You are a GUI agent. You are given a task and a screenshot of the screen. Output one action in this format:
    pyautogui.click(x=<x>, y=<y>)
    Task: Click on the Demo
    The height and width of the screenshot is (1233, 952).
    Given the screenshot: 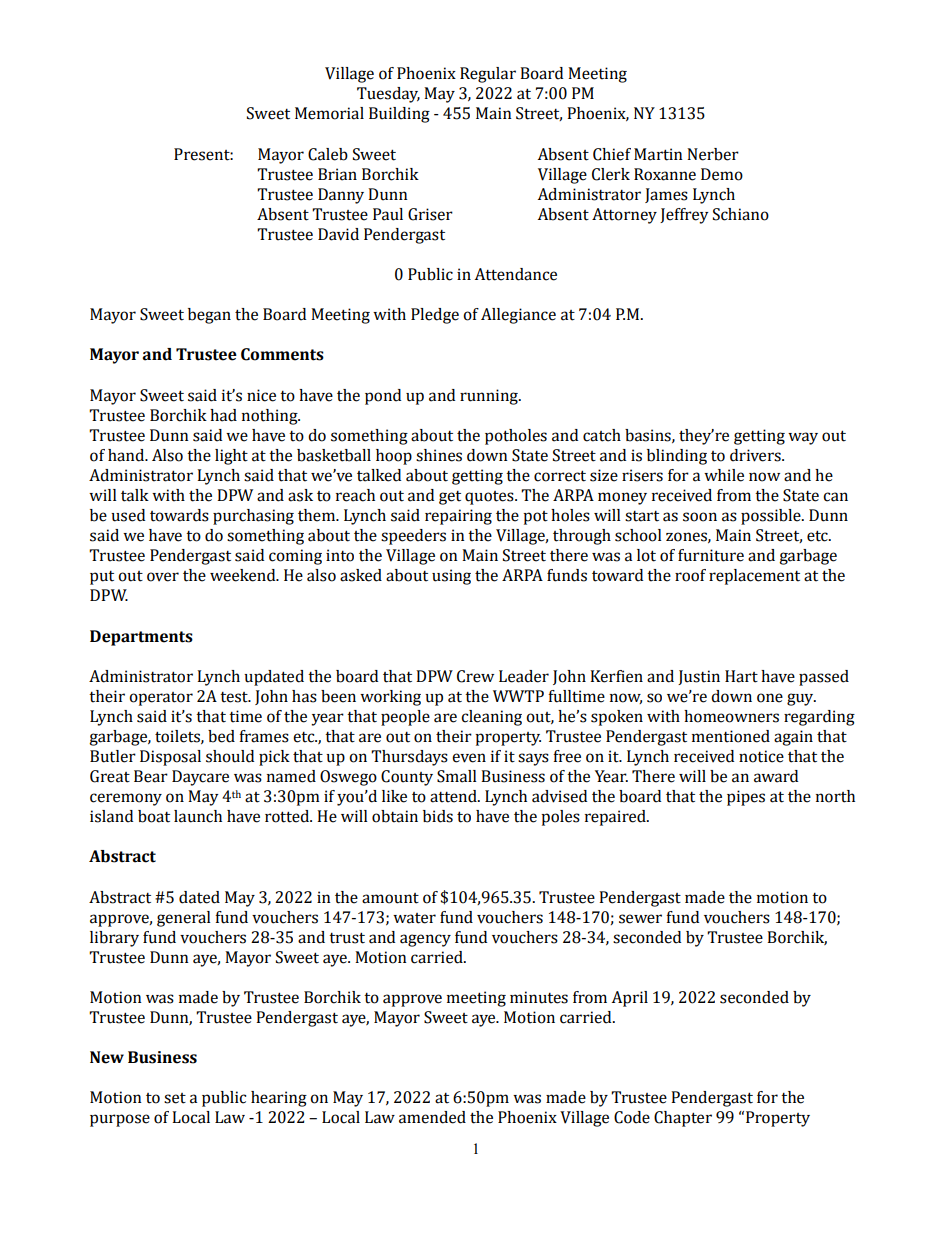 What is the action you would take?
    pyautogui.click(x=722, y=174)
